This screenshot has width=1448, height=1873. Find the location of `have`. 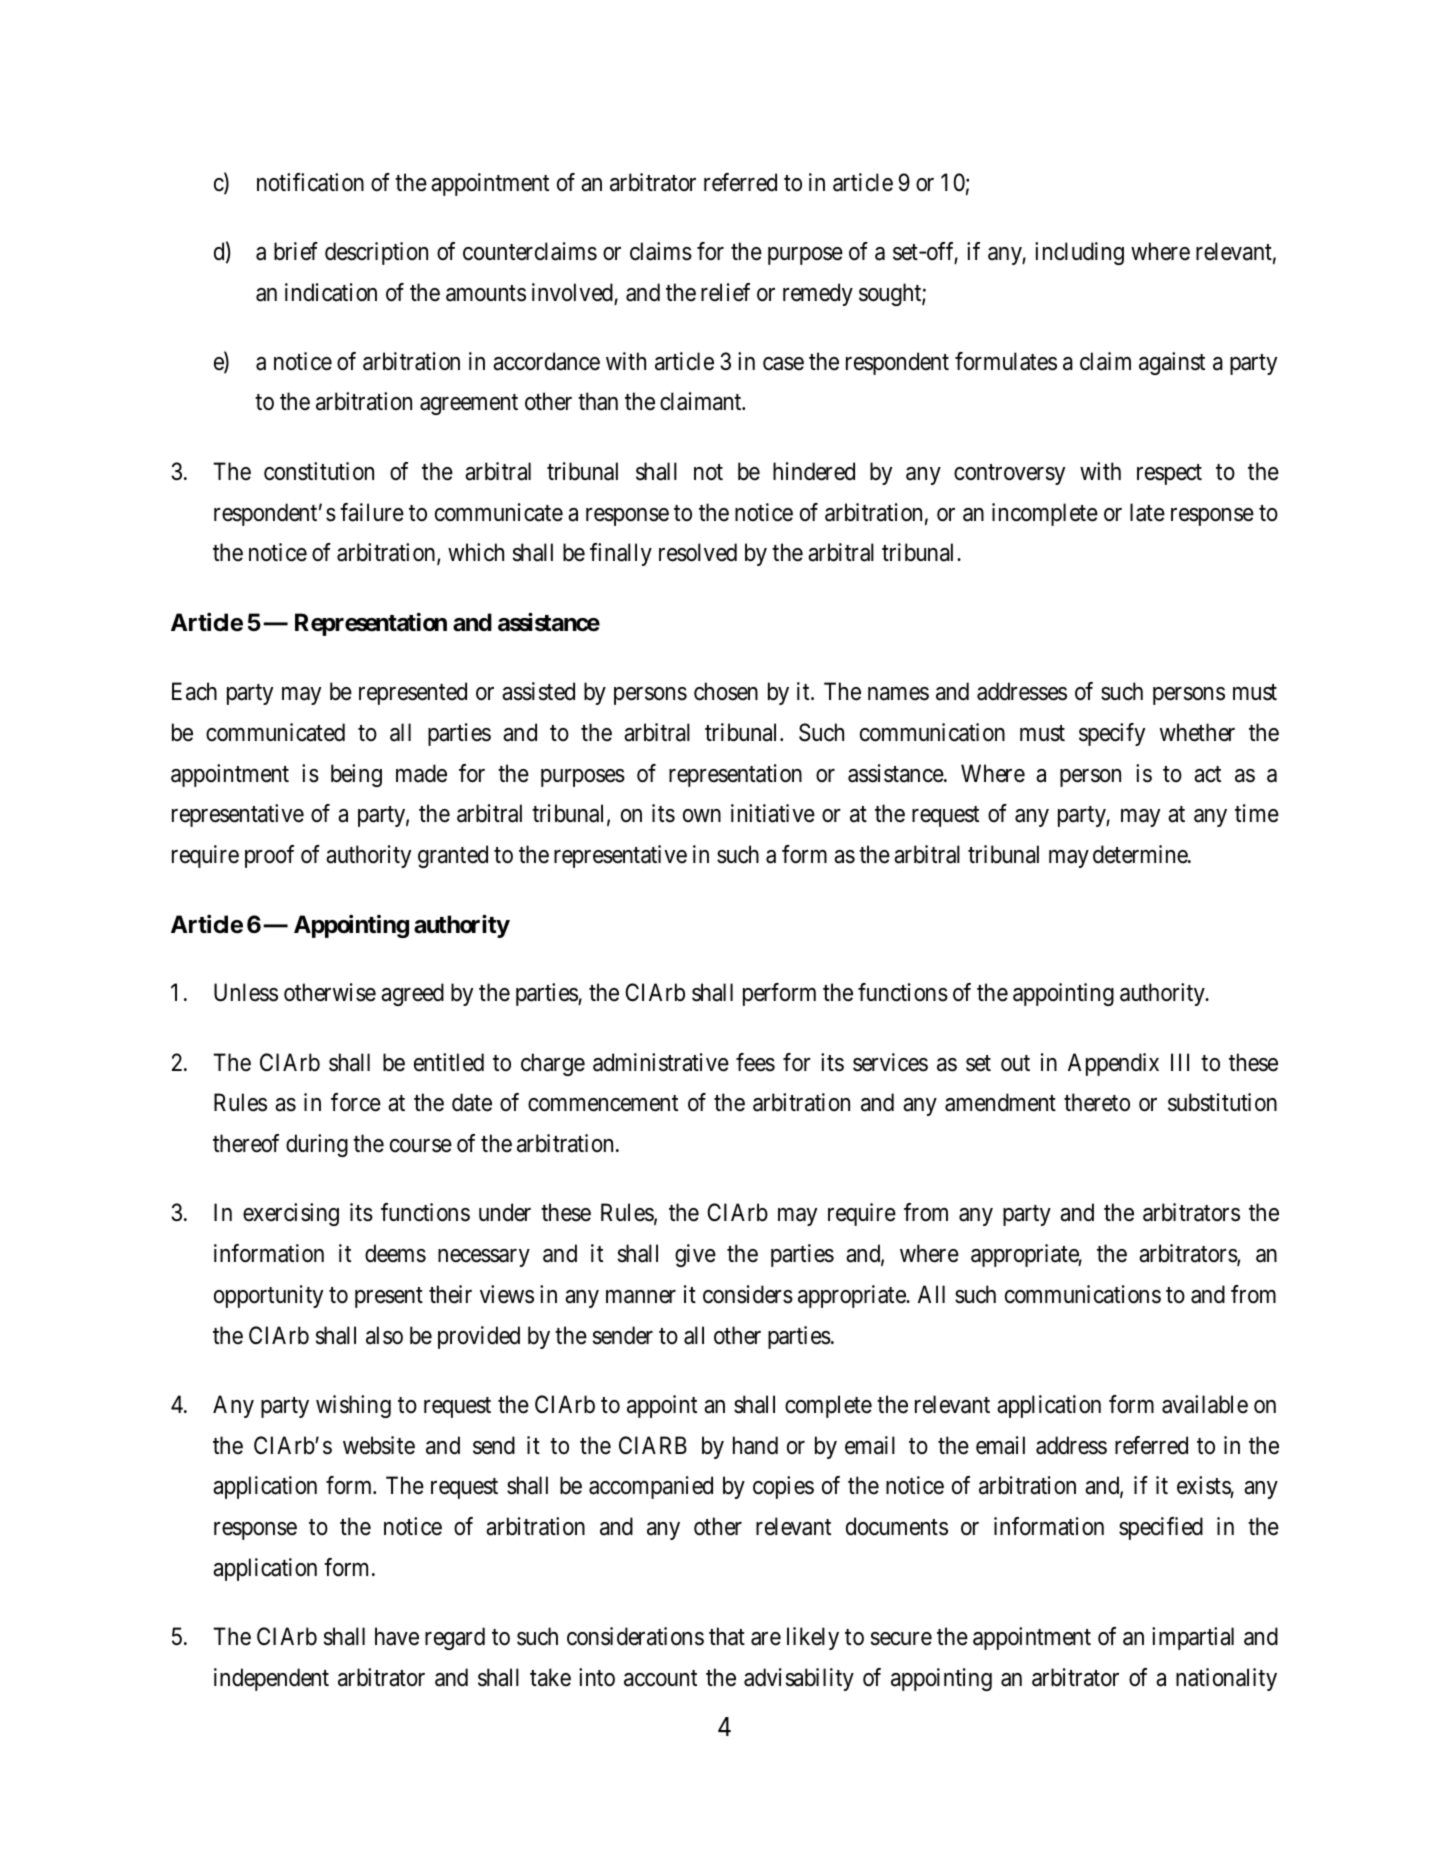

have is located at coordinates (397, 1636).
